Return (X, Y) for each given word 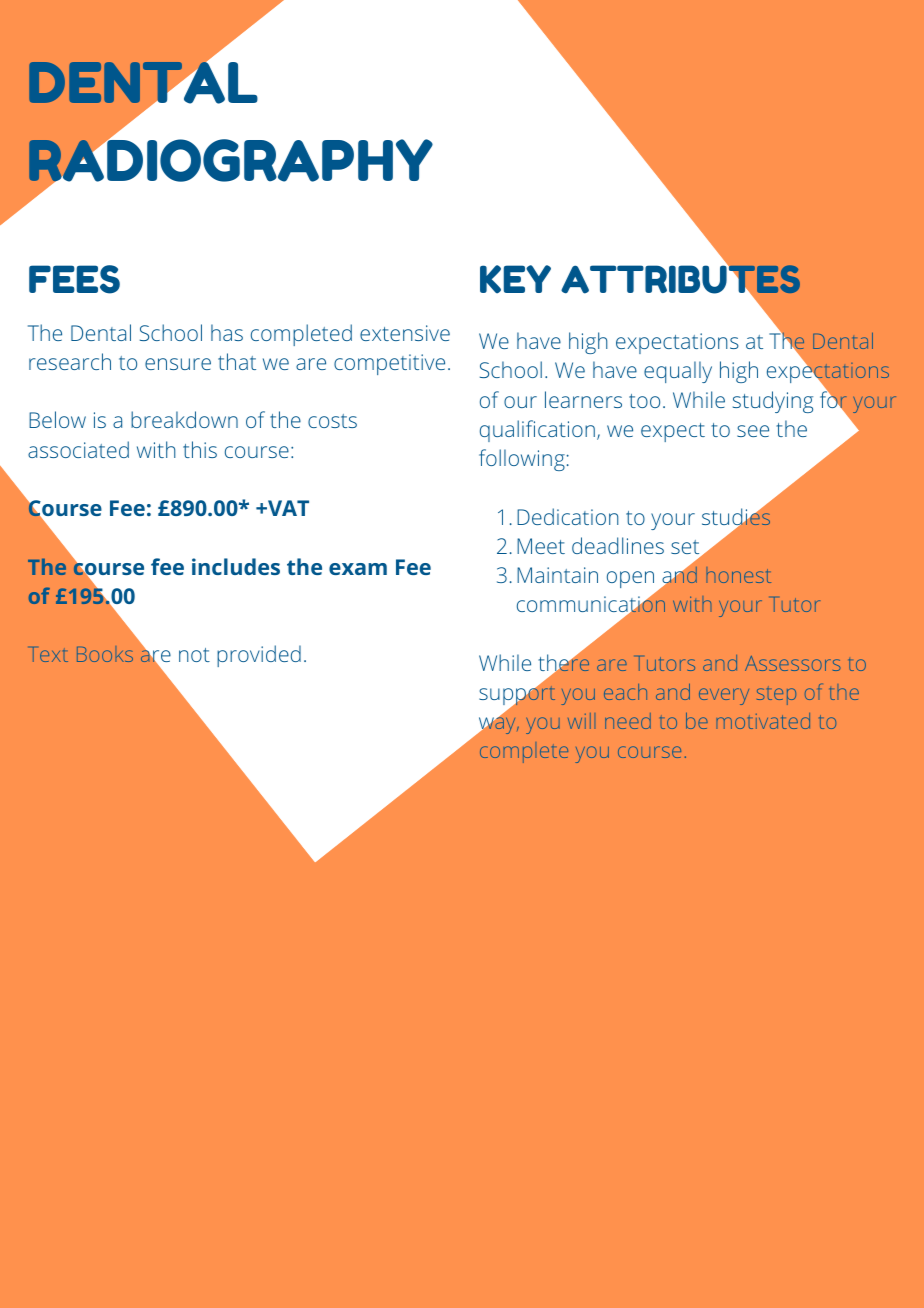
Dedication (568, 516)
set (686, 548)
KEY (515, 279)
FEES (74, 279)
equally (678, 372)
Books (105, 654)
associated (78, 449)
